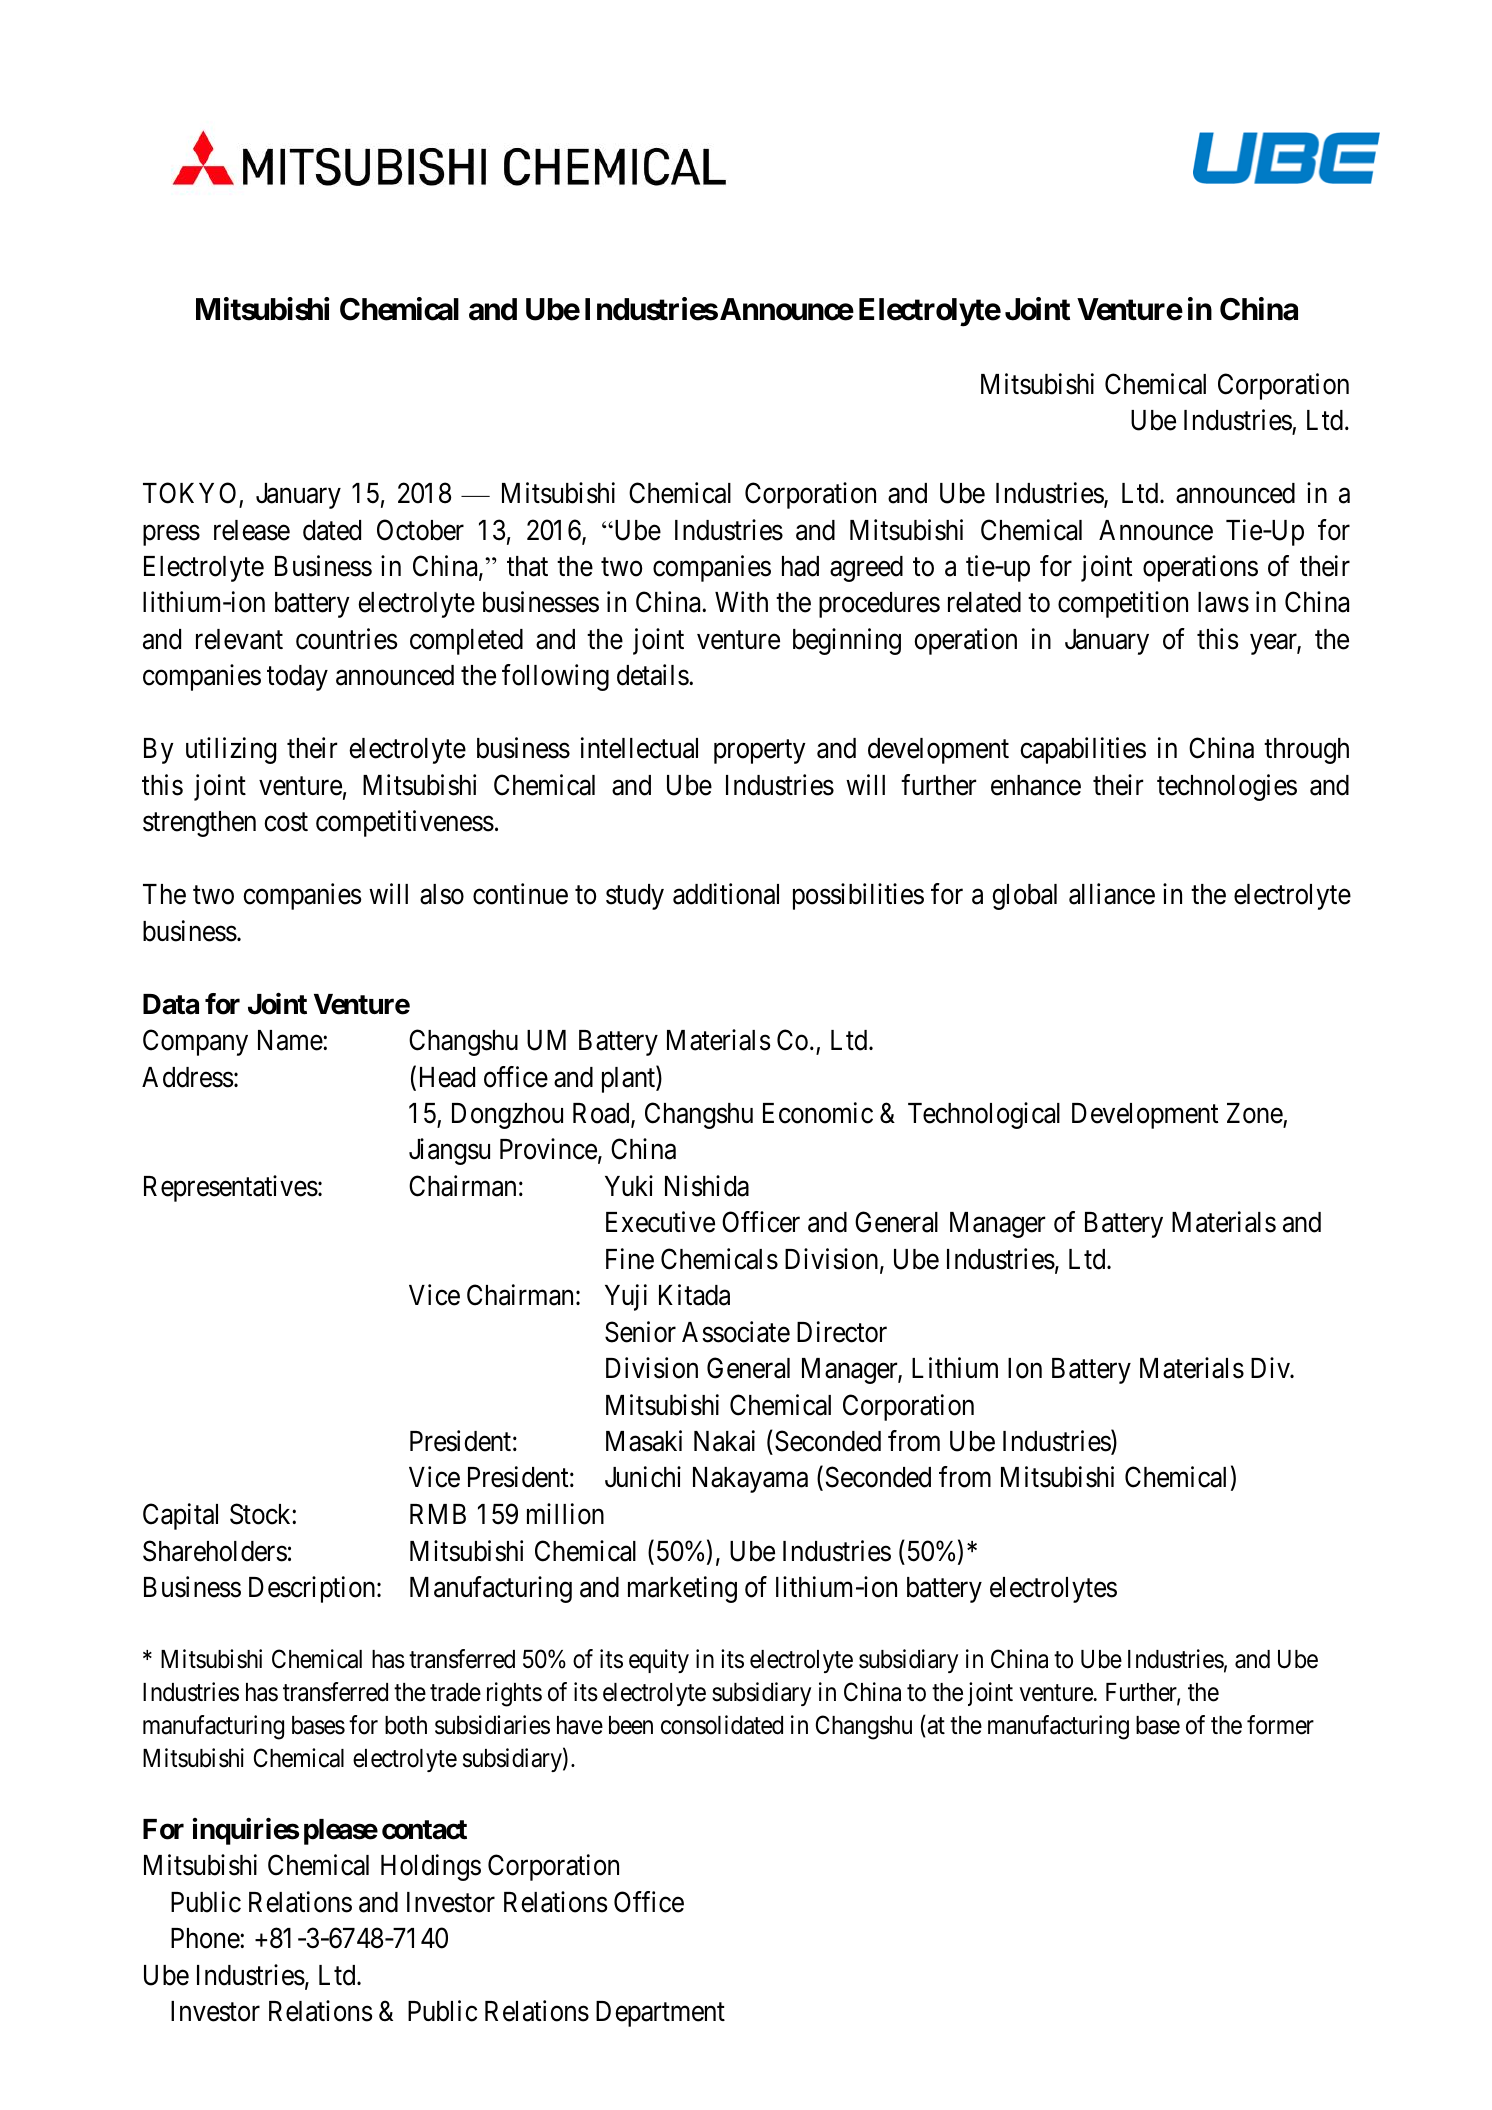  What do you see at coordinates (252, 530) in the screenshot?
I see `release` at bounding box center [252, 530].
